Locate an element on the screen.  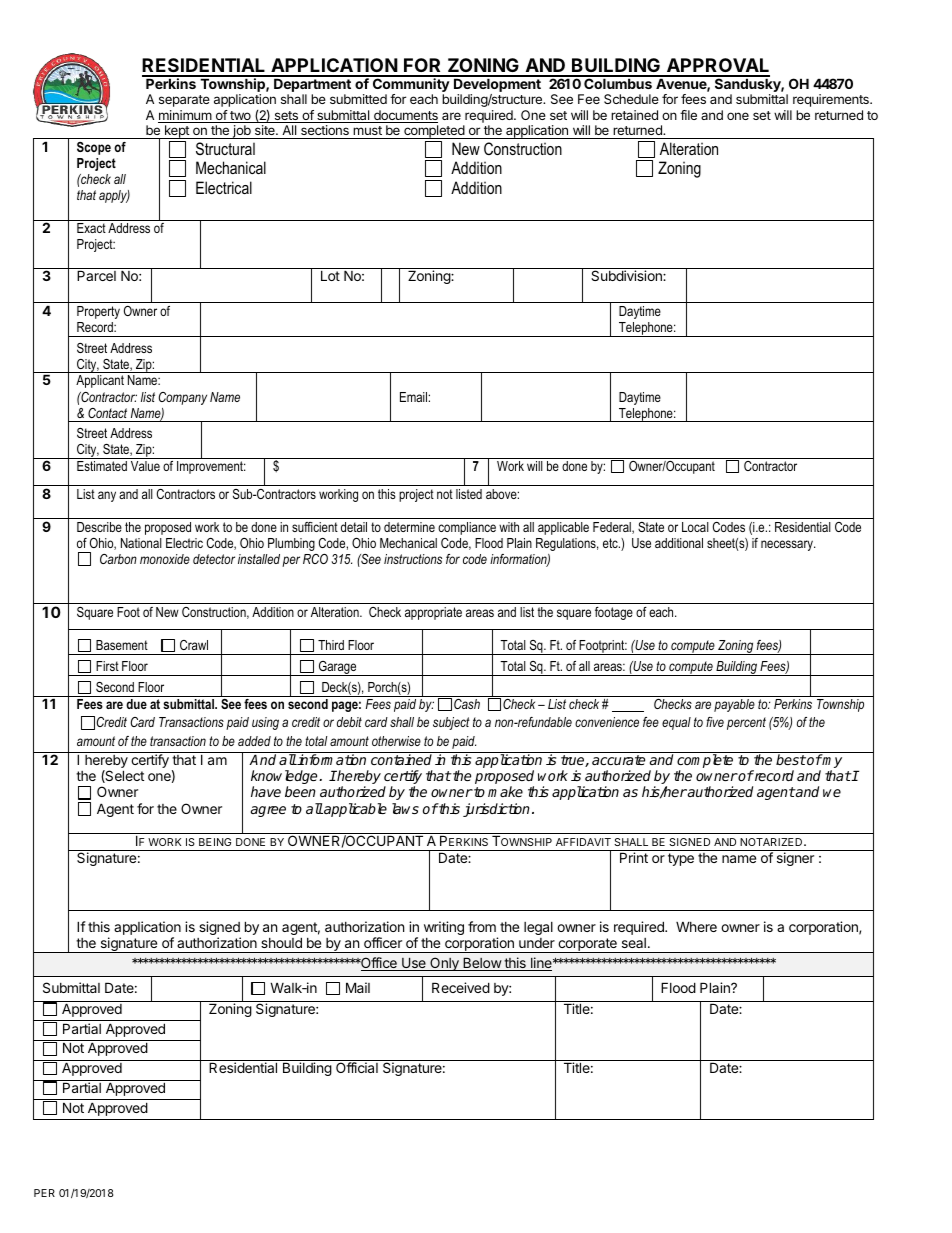
Received is located at coordinates (461, 987).
